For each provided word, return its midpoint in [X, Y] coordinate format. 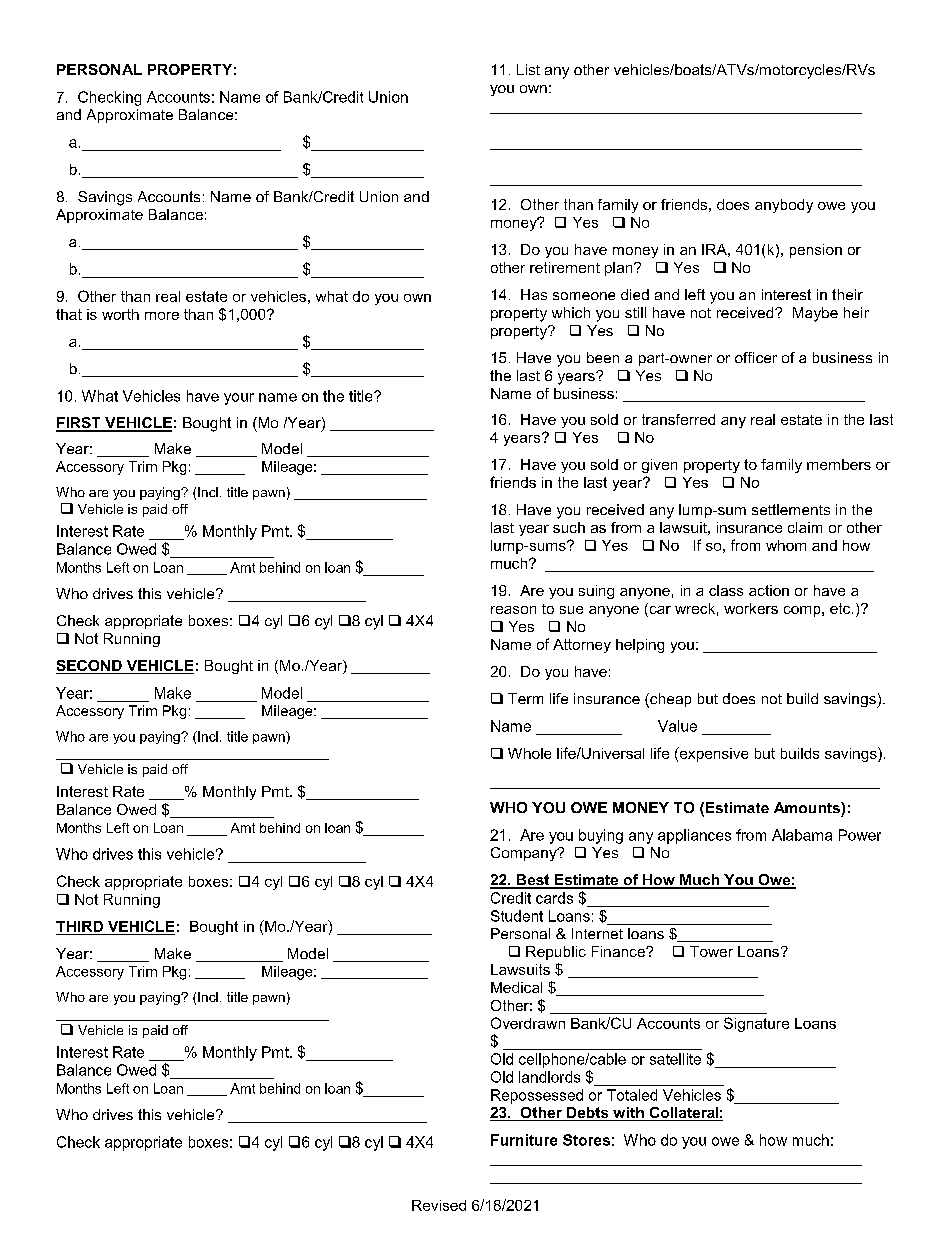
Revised [439, 1205]
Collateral [683, 1114]
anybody [784, 206]
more [162, 316]
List [528, 69]
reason [513, 610]
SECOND [90, 667]
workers [751, 608]
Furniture [524, 1140]
